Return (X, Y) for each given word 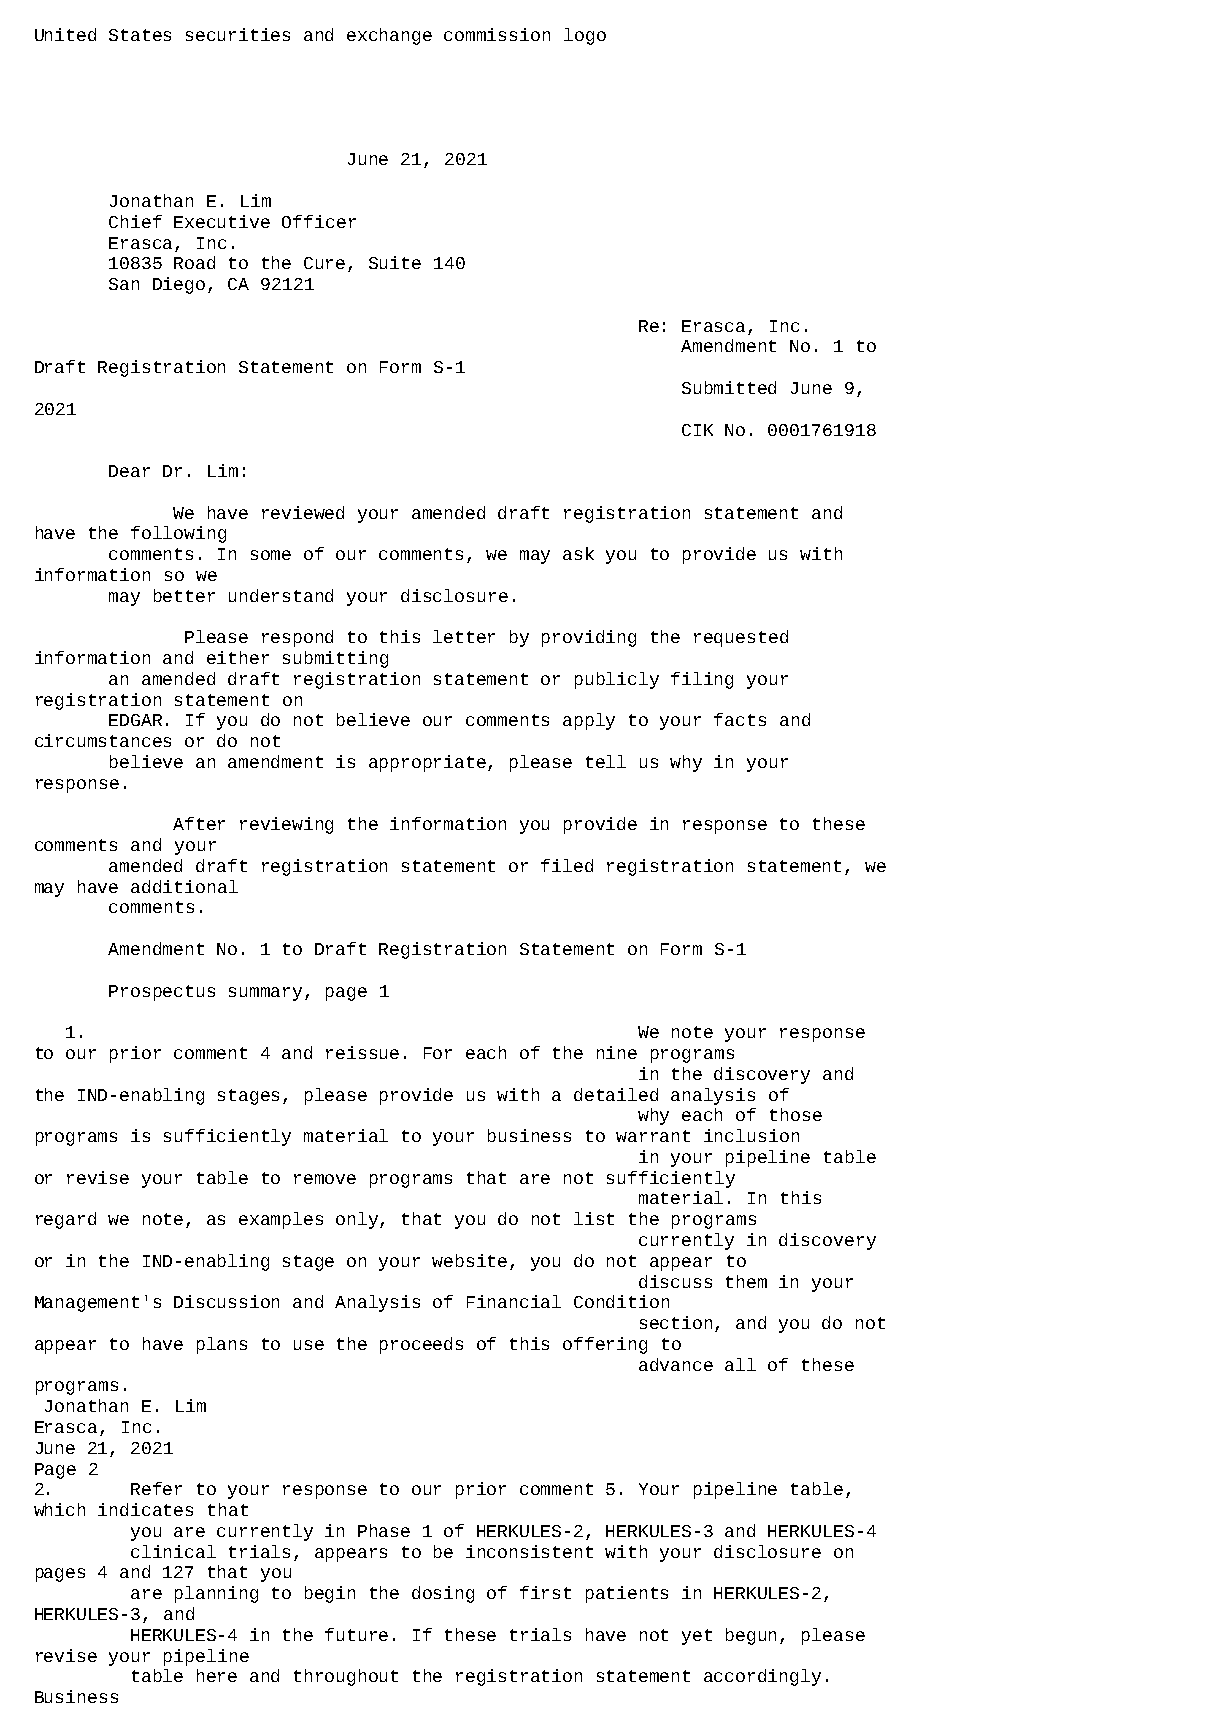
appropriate (429, 763)
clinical (173, 1551)
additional (184, 886)
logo (585, 36)
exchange (389, 36)
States (140, 35)
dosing (443, 1594)
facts (740, 719)
